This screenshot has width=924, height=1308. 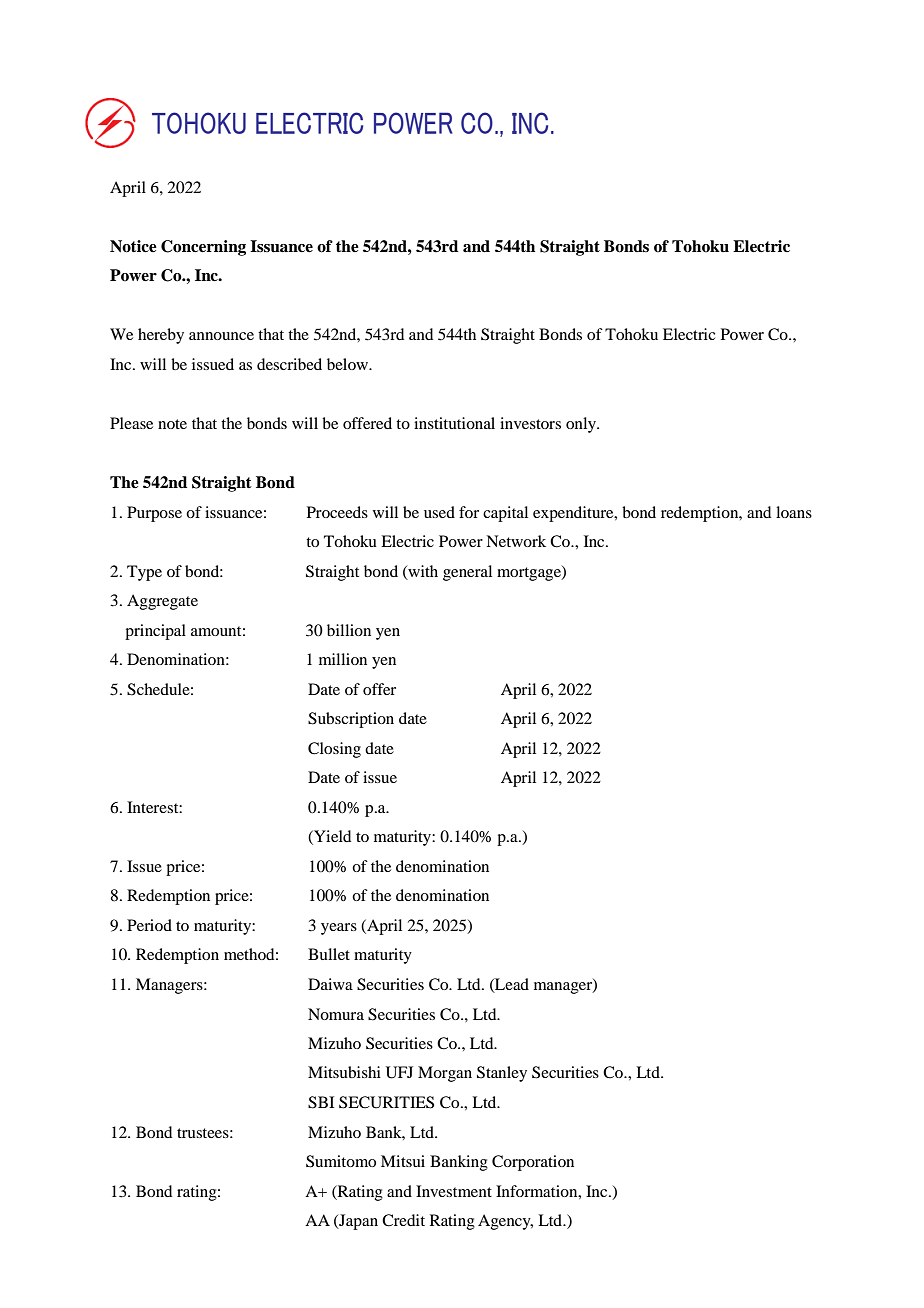 What do you see at coordinates (149, 925) in the screenshot?
I see `Period` at bounding box center [149, 925].
